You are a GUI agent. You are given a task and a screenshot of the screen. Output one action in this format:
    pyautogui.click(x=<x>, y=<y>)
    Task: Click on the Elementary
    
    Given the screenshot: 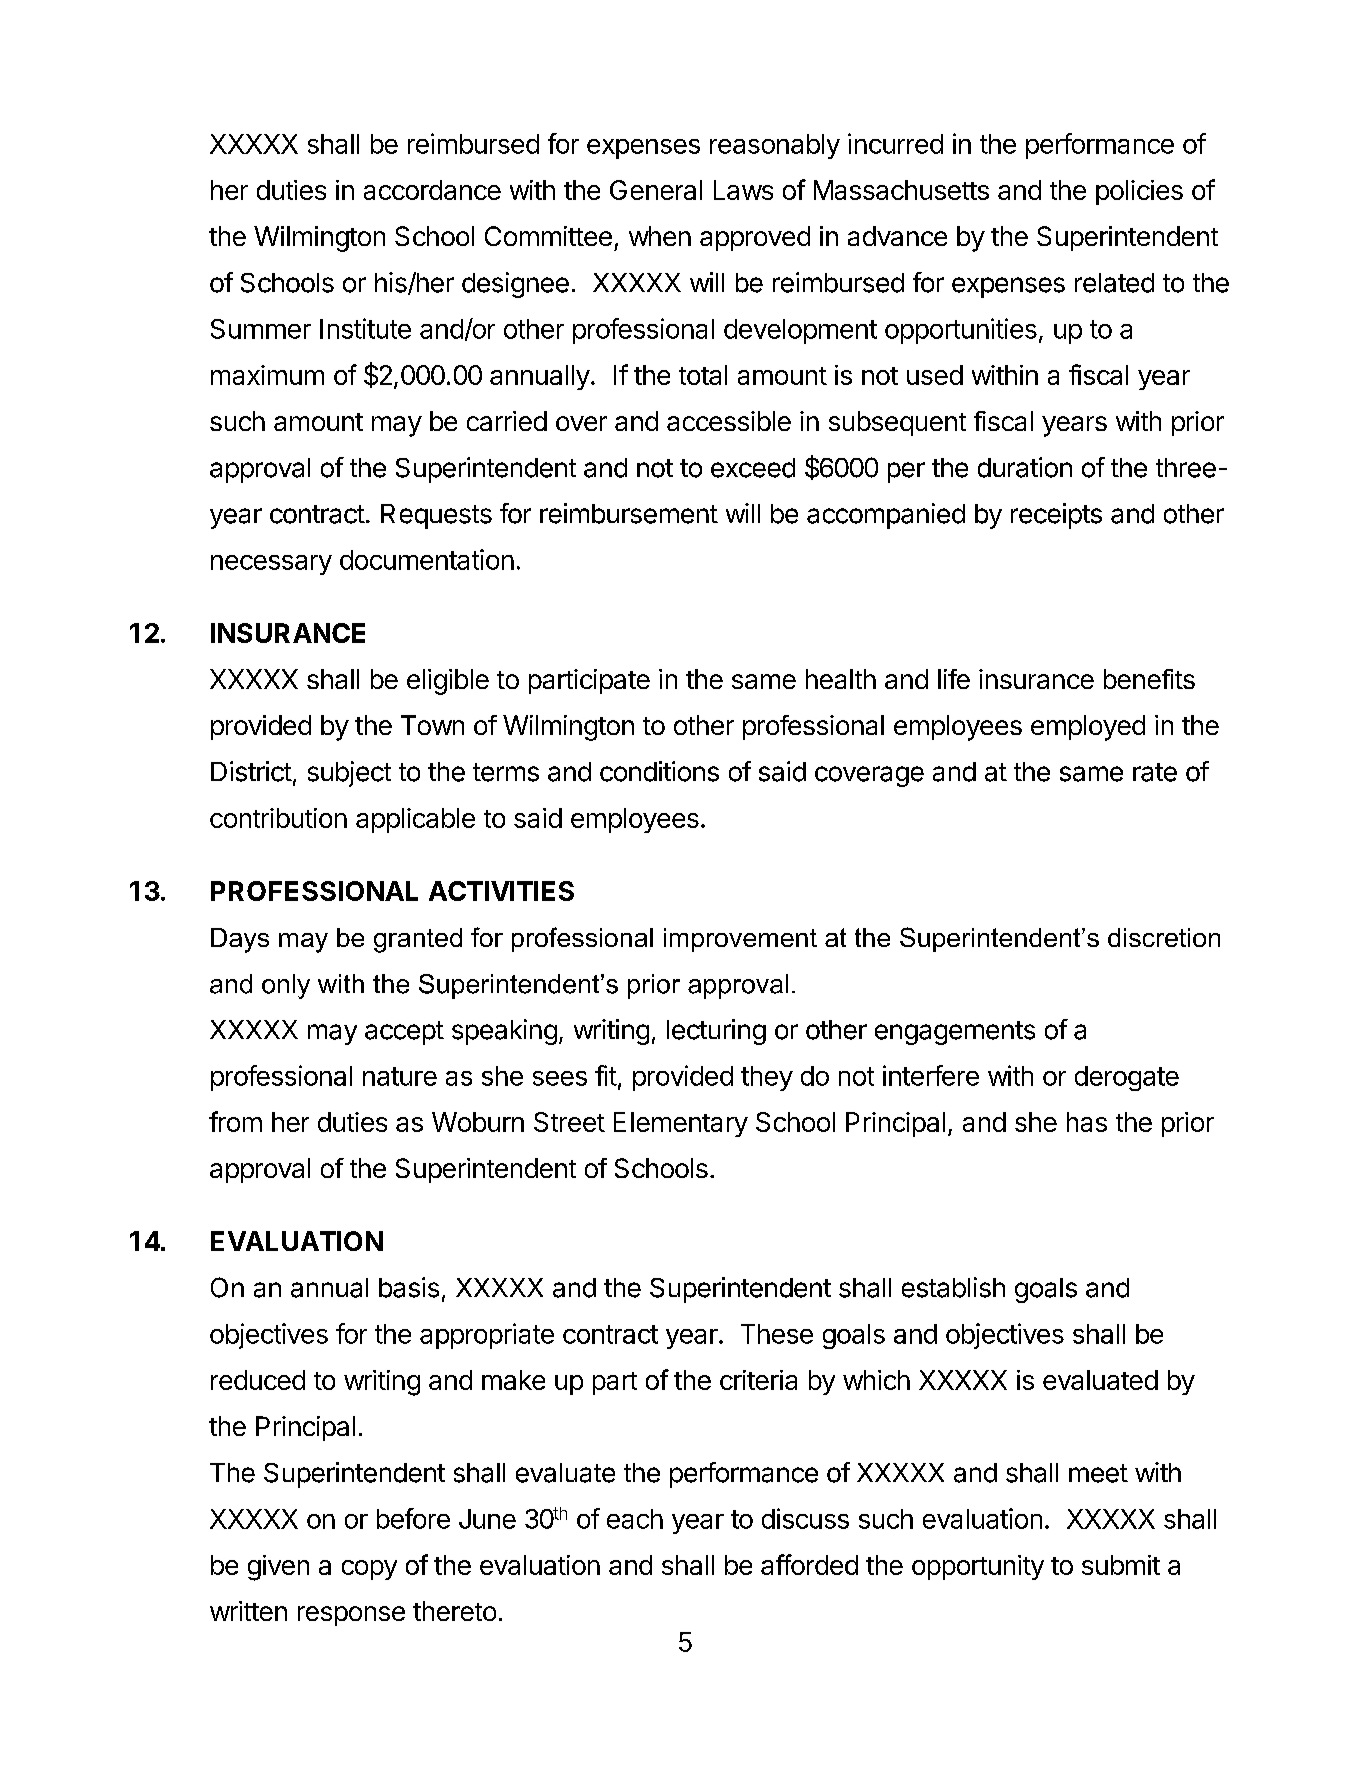 What is the action you would take?
    pyautogui.click(x=681, y=1124)
